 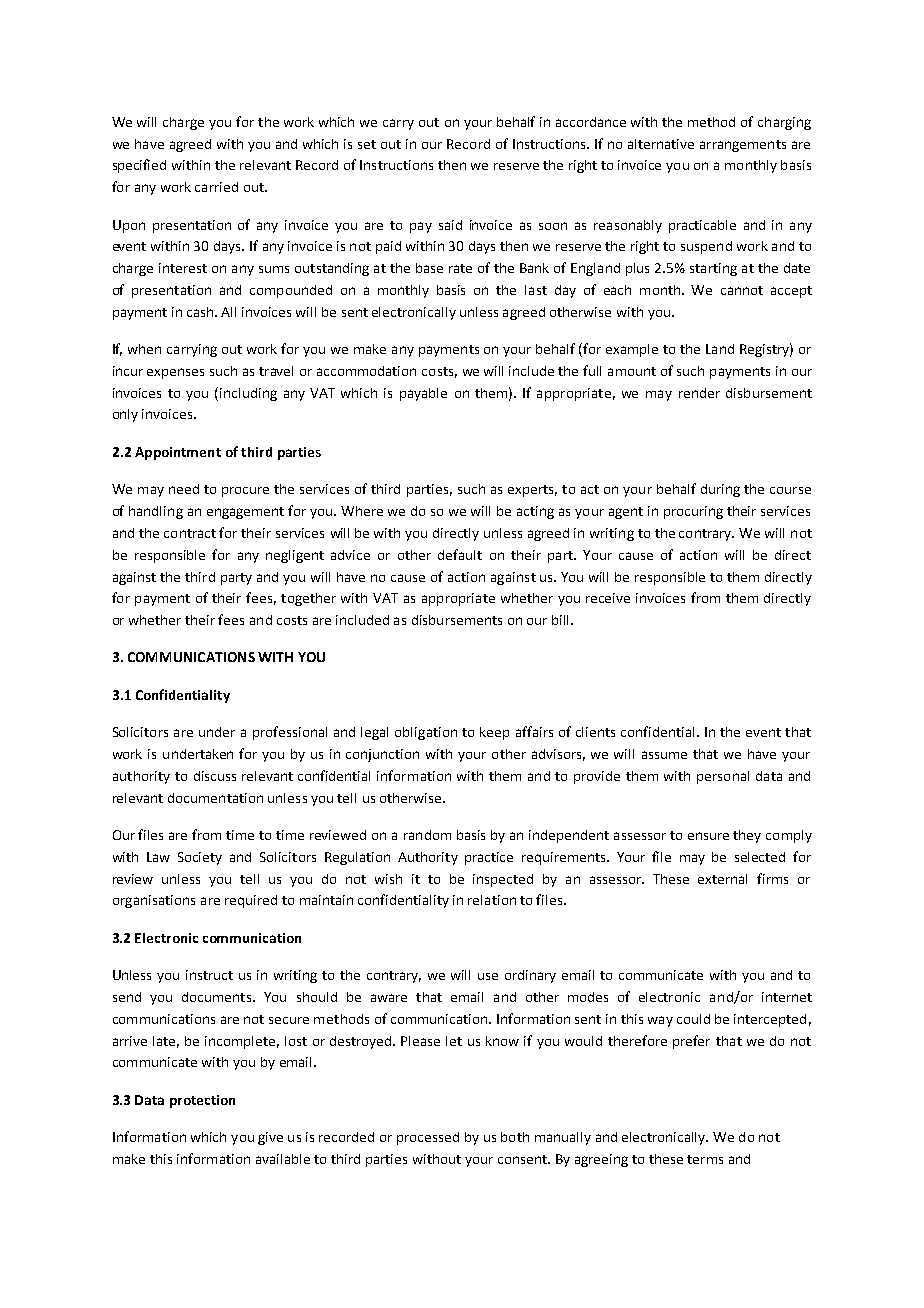 What do you see at coordinates (190, 533) in the screenshot?
I see `contract` at bounding box center [190, 533].
